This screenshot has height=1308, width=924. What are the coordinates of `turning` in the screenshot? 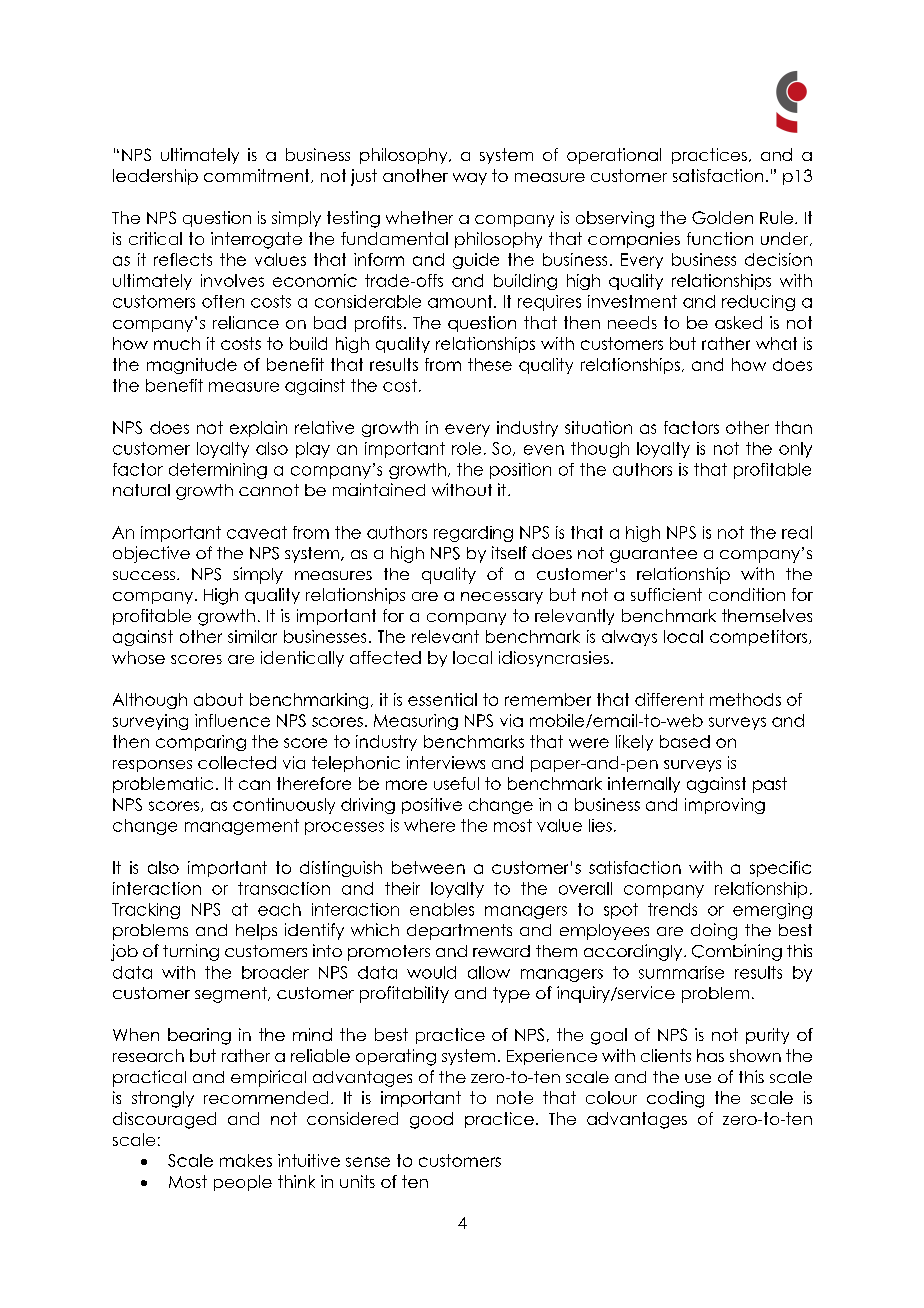 It's located at (191, 952).
